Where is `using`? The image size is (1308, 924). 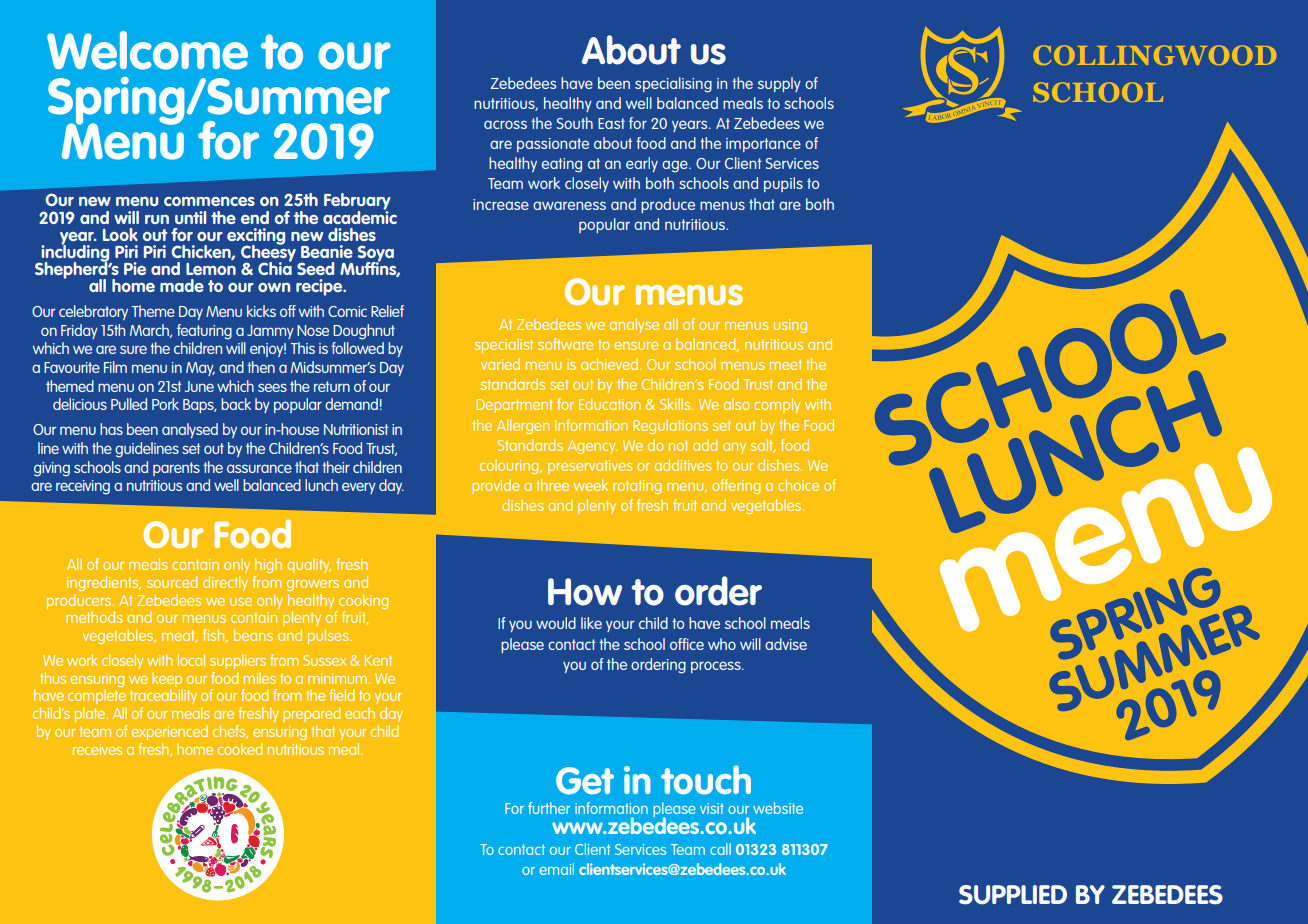 using is located at coordinates (790, 326).
